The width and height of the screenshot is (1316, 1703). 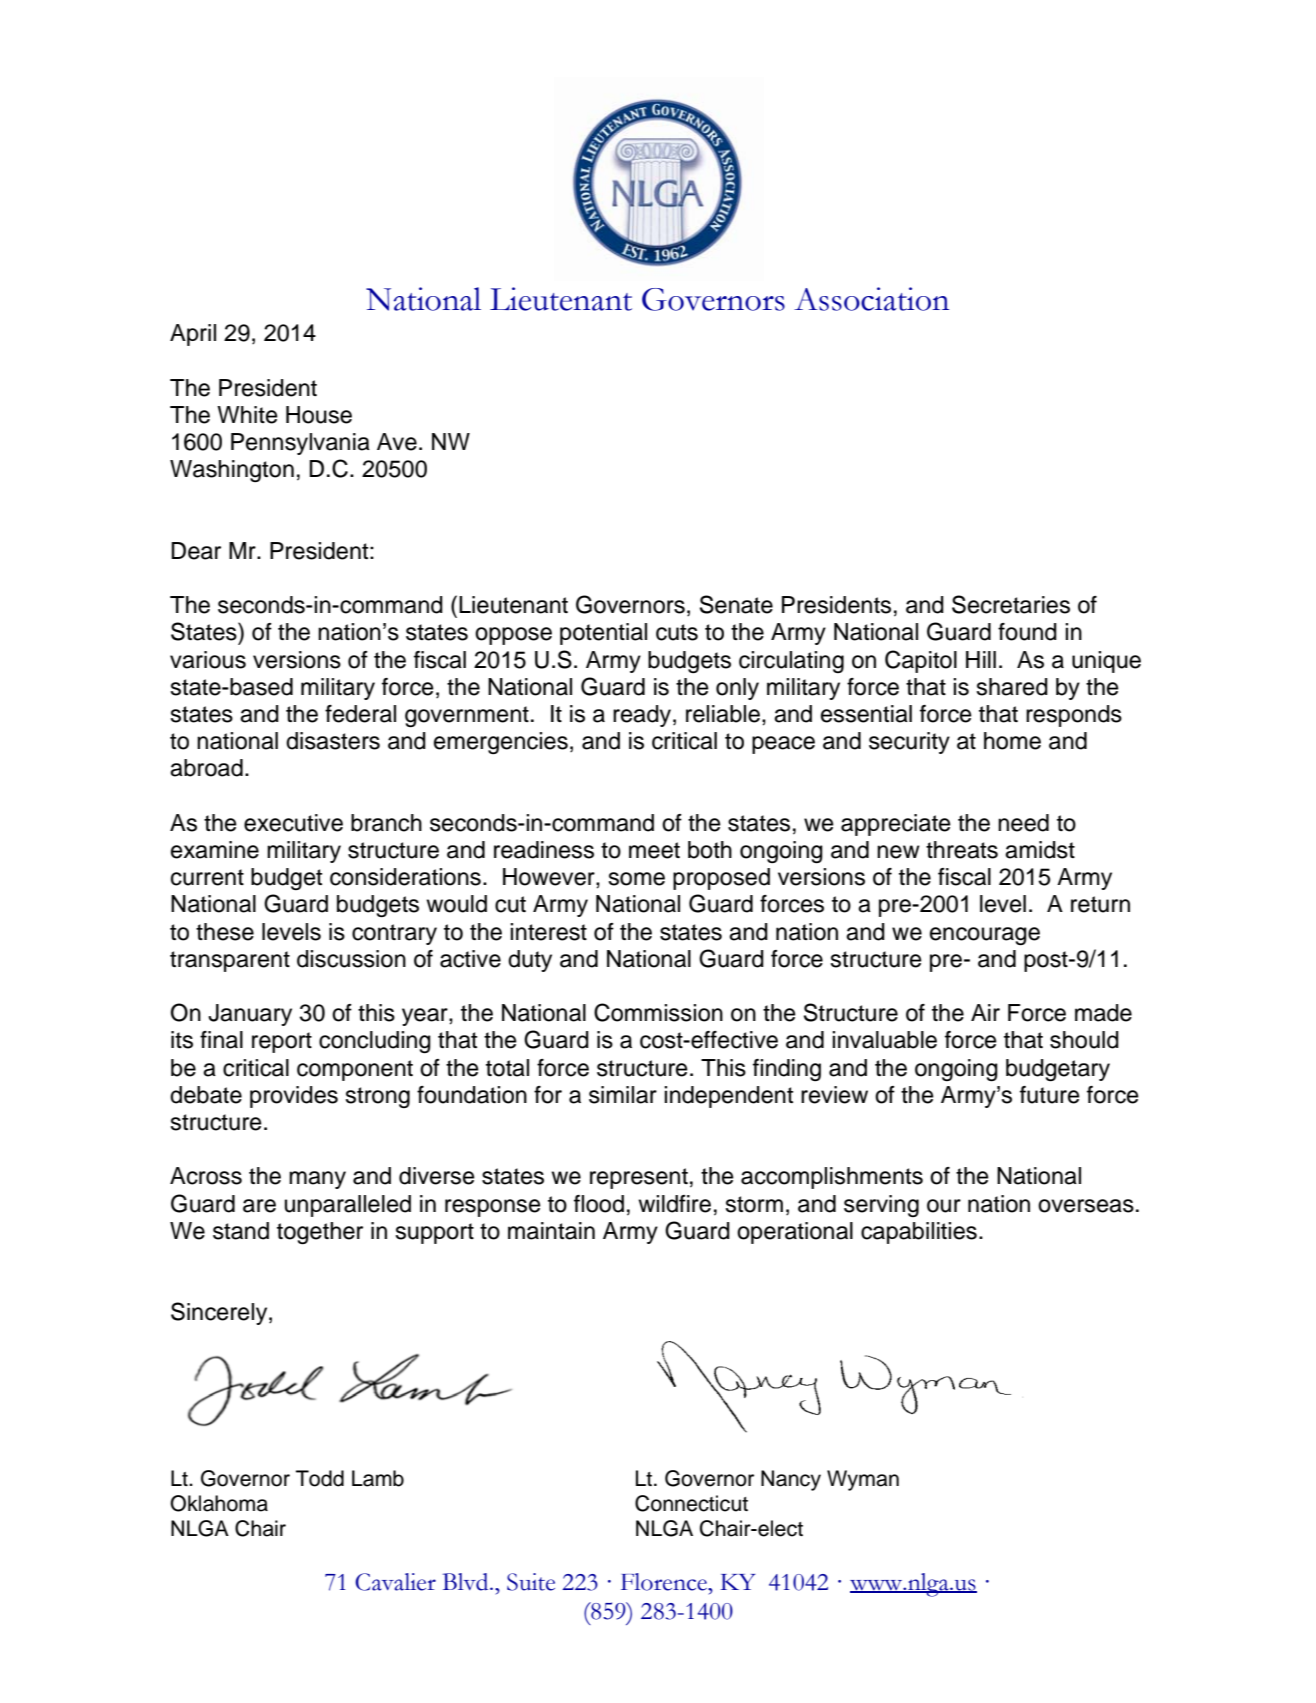 I want to click on Association, so click(x=871, y=299).
